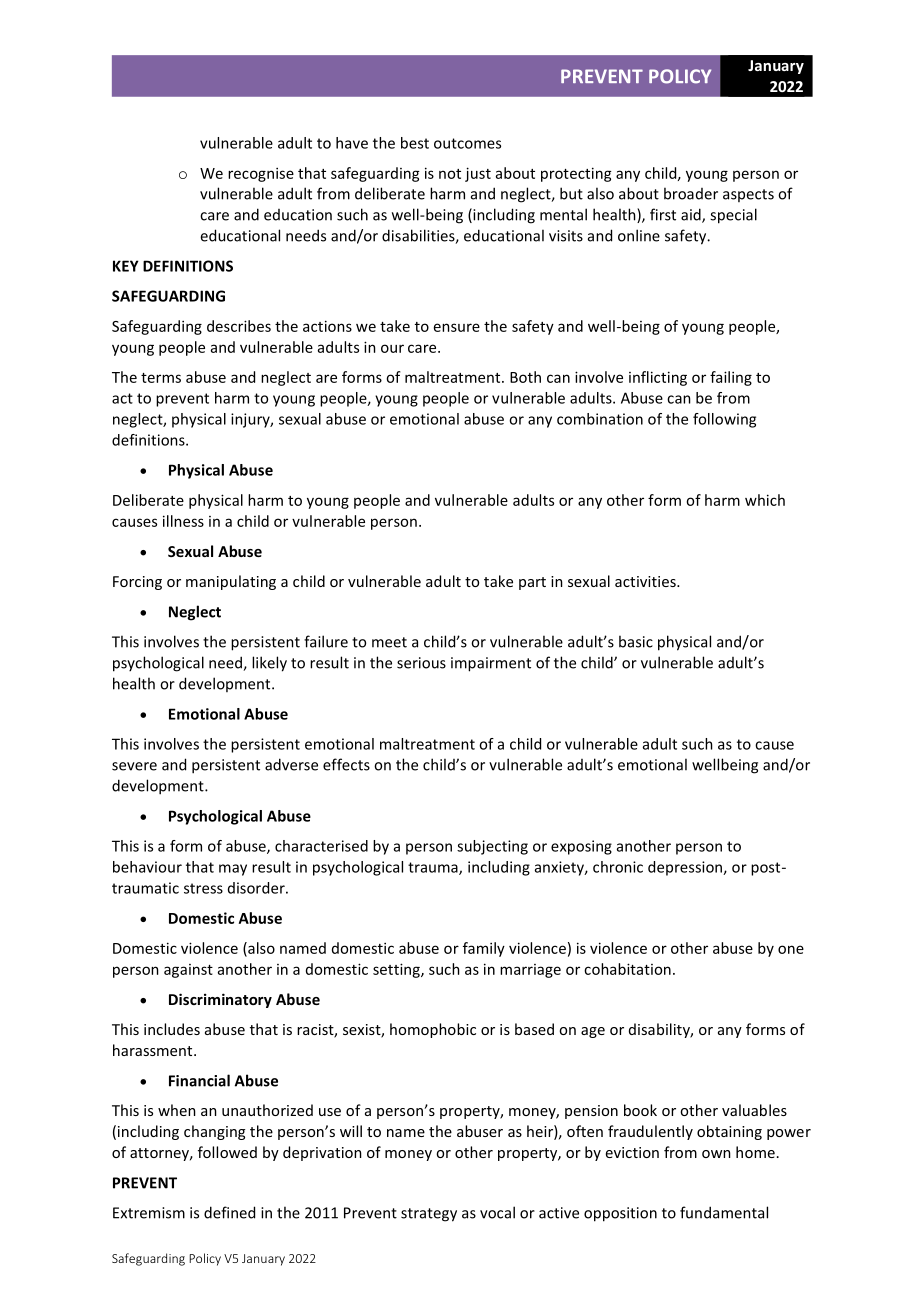 The width and height of the document is (924, 1308). Describe the element at coordinates (261, 174) in the document. I see `recognise` at that location.
